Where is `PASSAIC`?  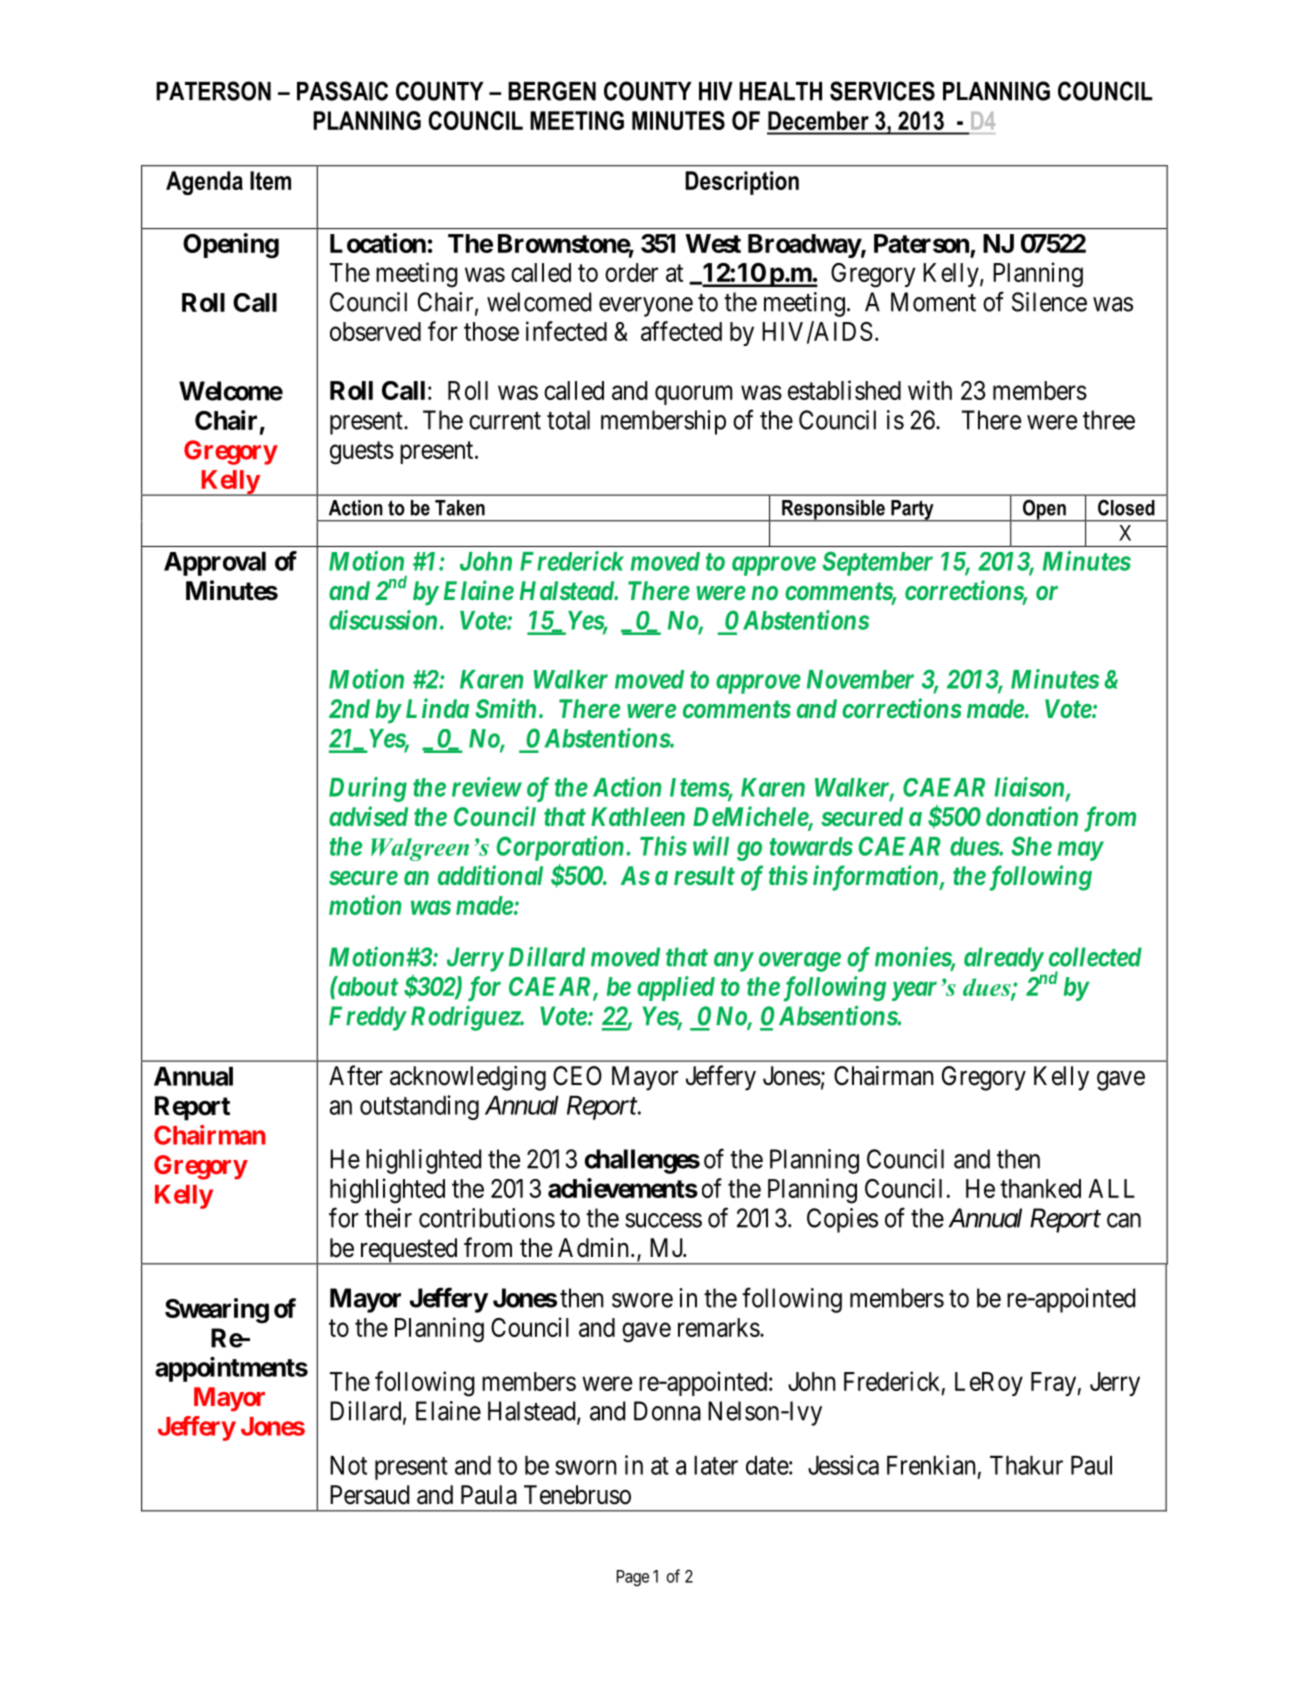
PASSAIC is located at coordinates (342, 91).
